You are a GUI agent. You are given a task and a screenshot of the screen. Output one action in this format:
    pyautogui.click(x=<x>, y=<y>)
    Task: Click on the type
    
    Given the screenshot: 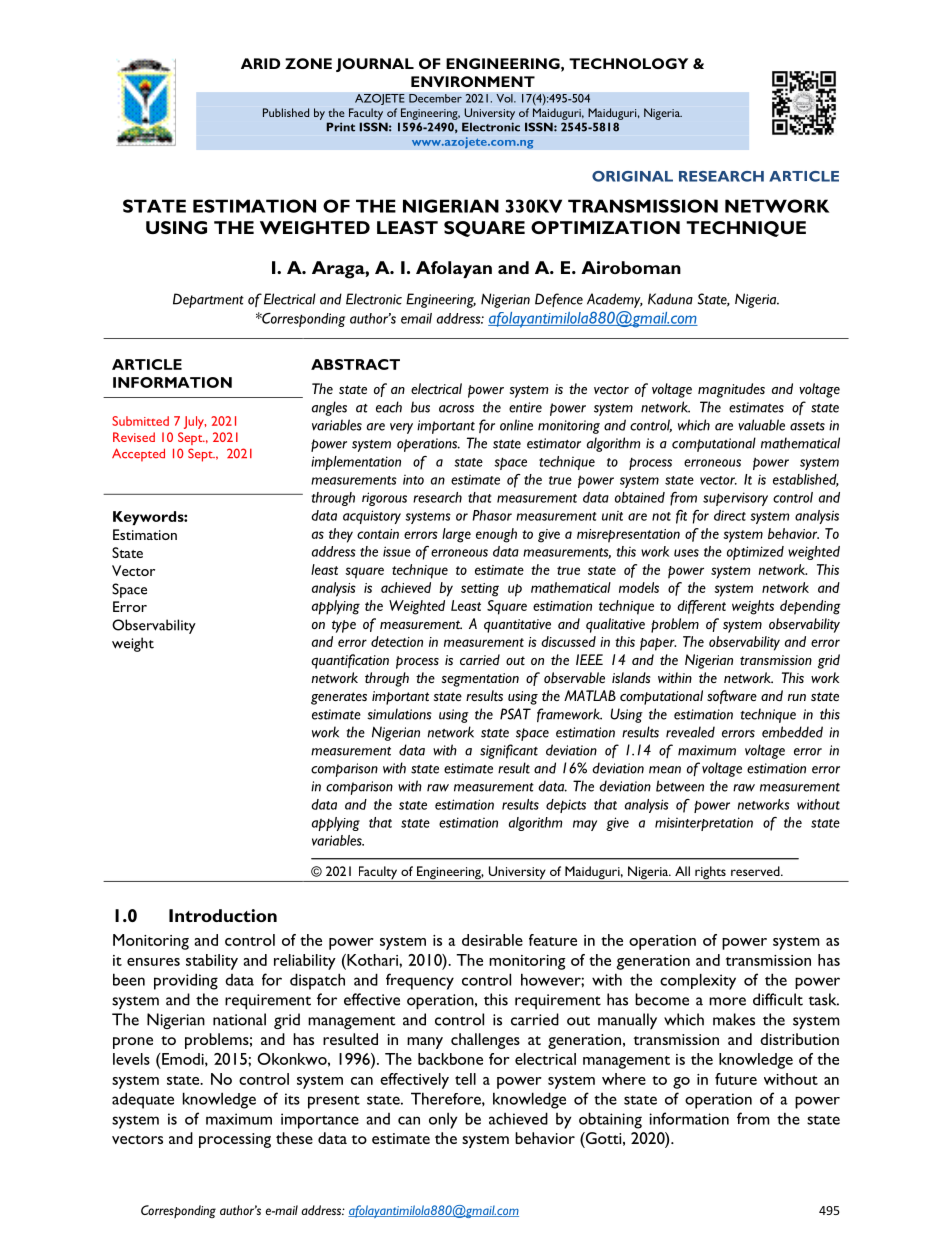 What is the action you would take?
    pyautogui.click(x=344, y=626)
